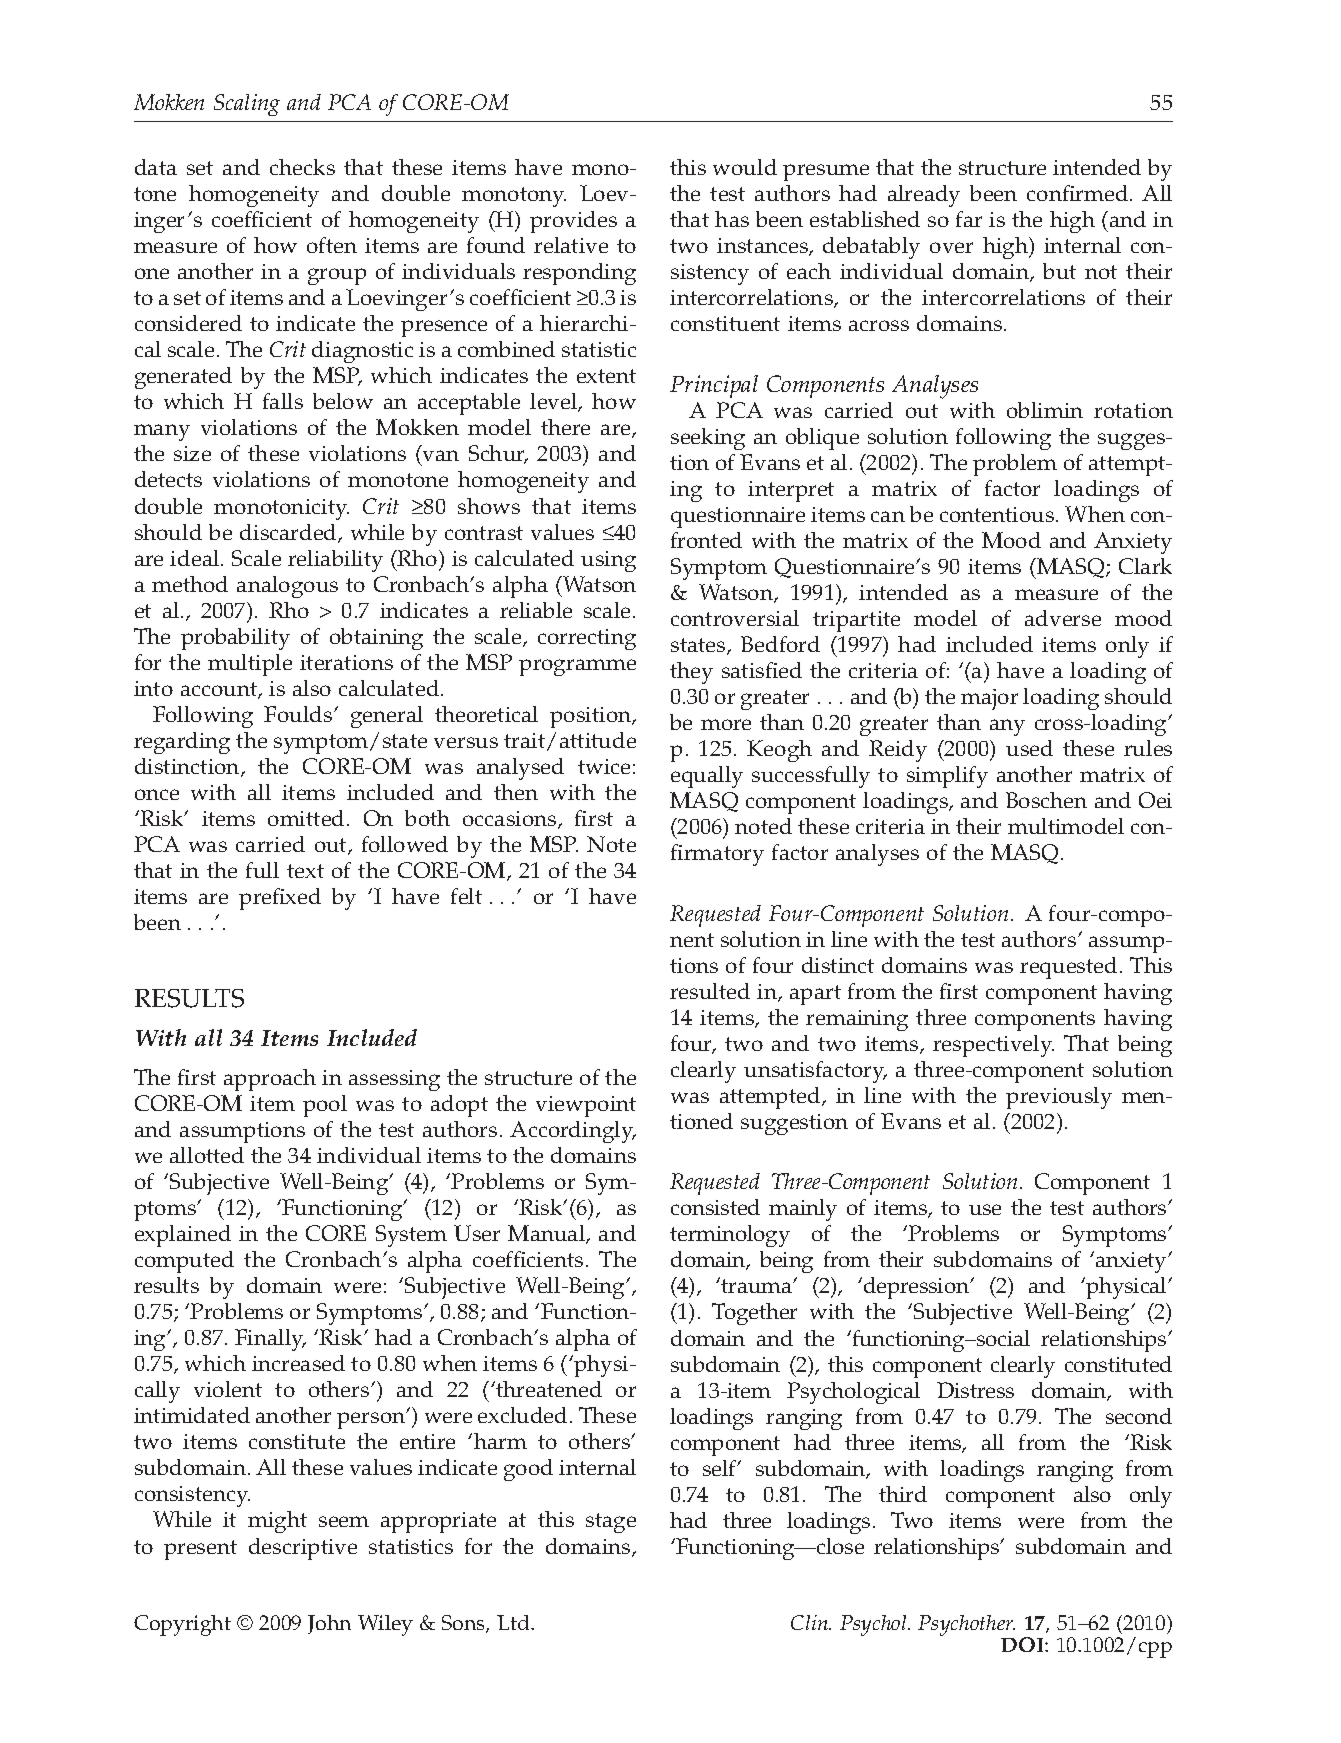  Describe the element at coordinates (235, 639) in the image. I see `probability` at that location.
